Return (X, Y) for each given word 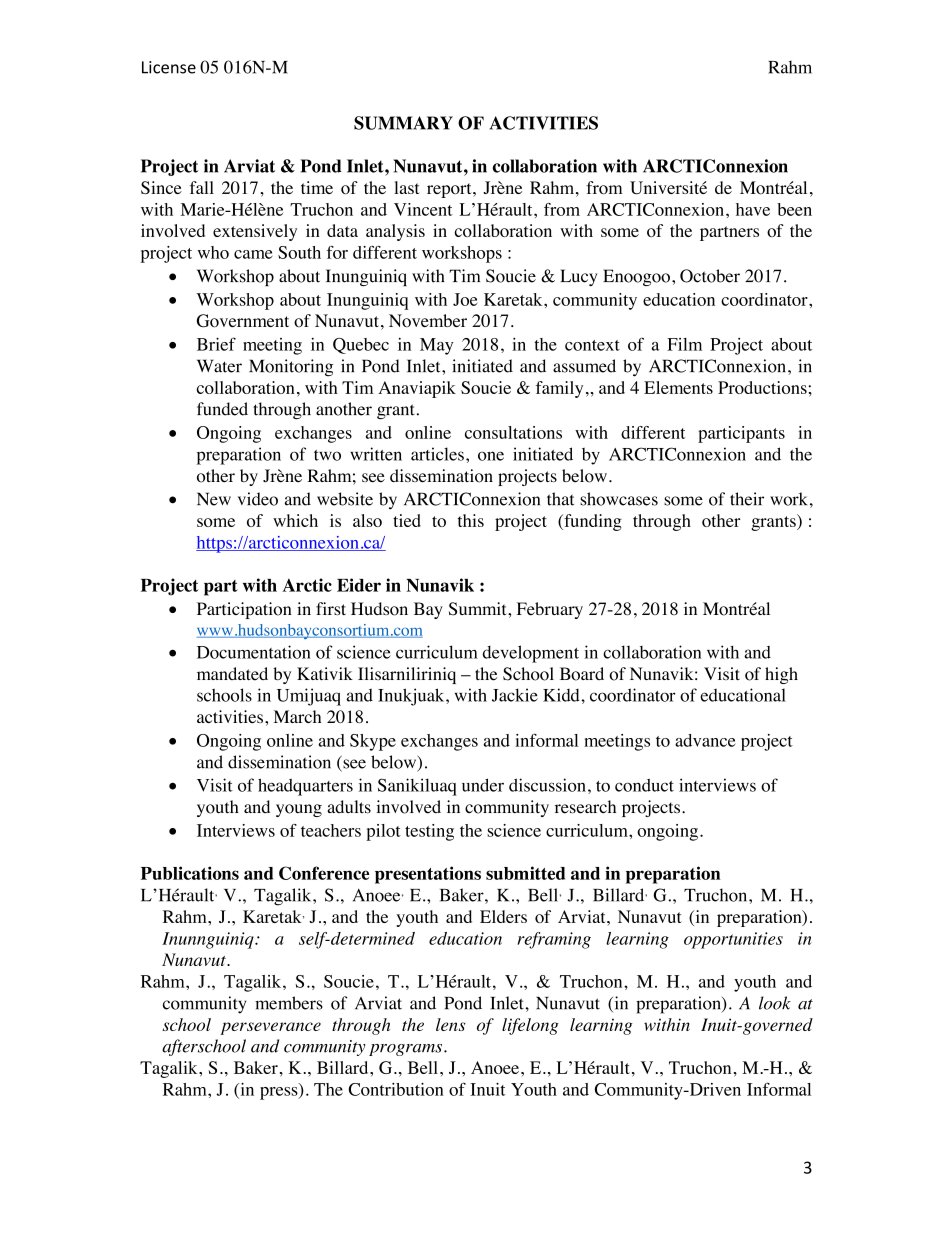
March (297, 716)
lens (450, 1024)
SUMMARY (403, 123)
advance (705, 740)
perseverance (270, 1028)
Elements (678, 387)
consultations (513, 432)
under (483, 785)
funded (222, 409)
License (169, 67)
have (753, 209)
